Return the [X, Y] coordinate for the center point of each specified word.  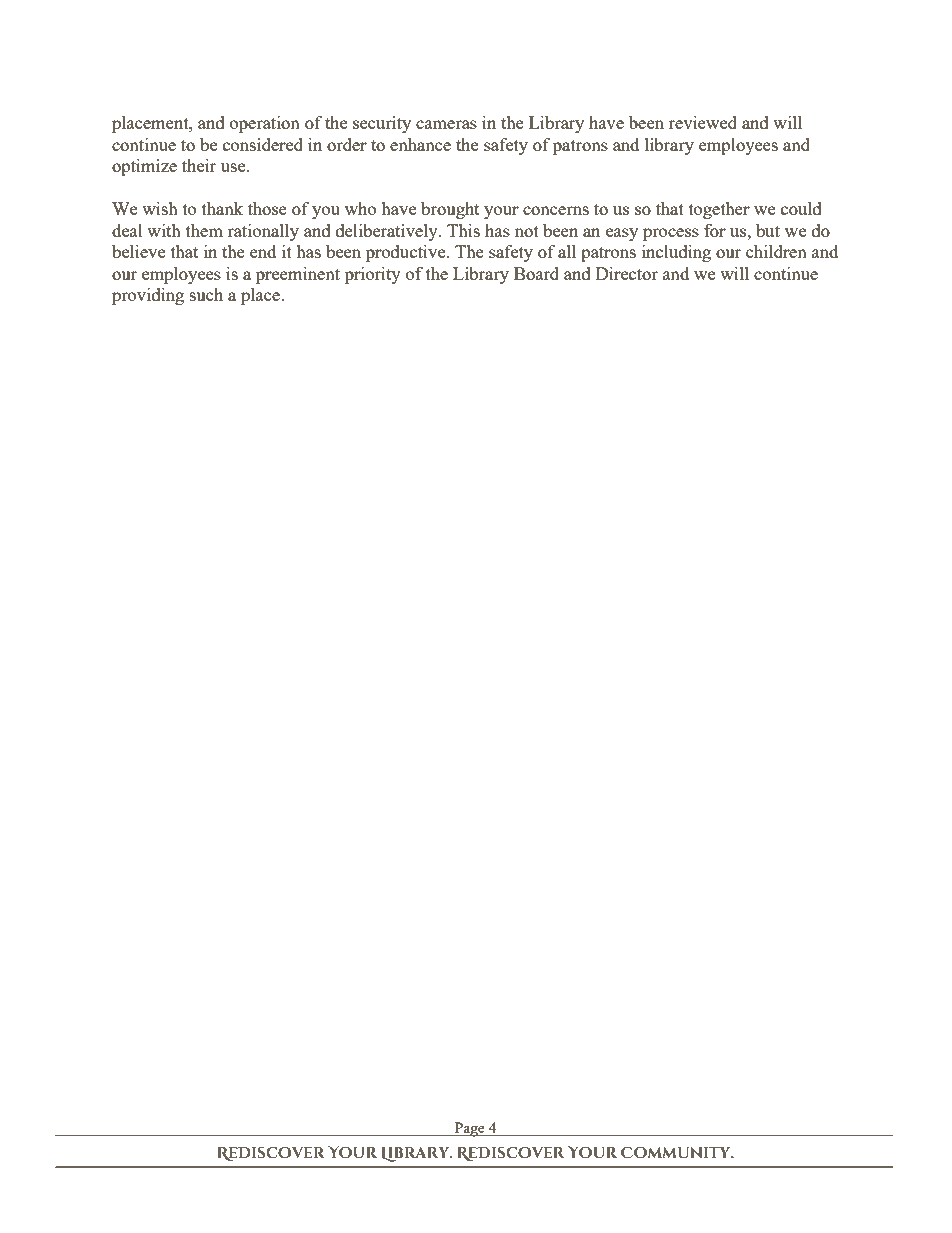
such [206, 294]
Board [536, 273]
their [199, 165]
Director [627, 273]
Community [677, 1152]
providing [148, 296]
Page [470, 1129]
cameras [446, 124]
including [676, 253]
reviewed [703, 122]
